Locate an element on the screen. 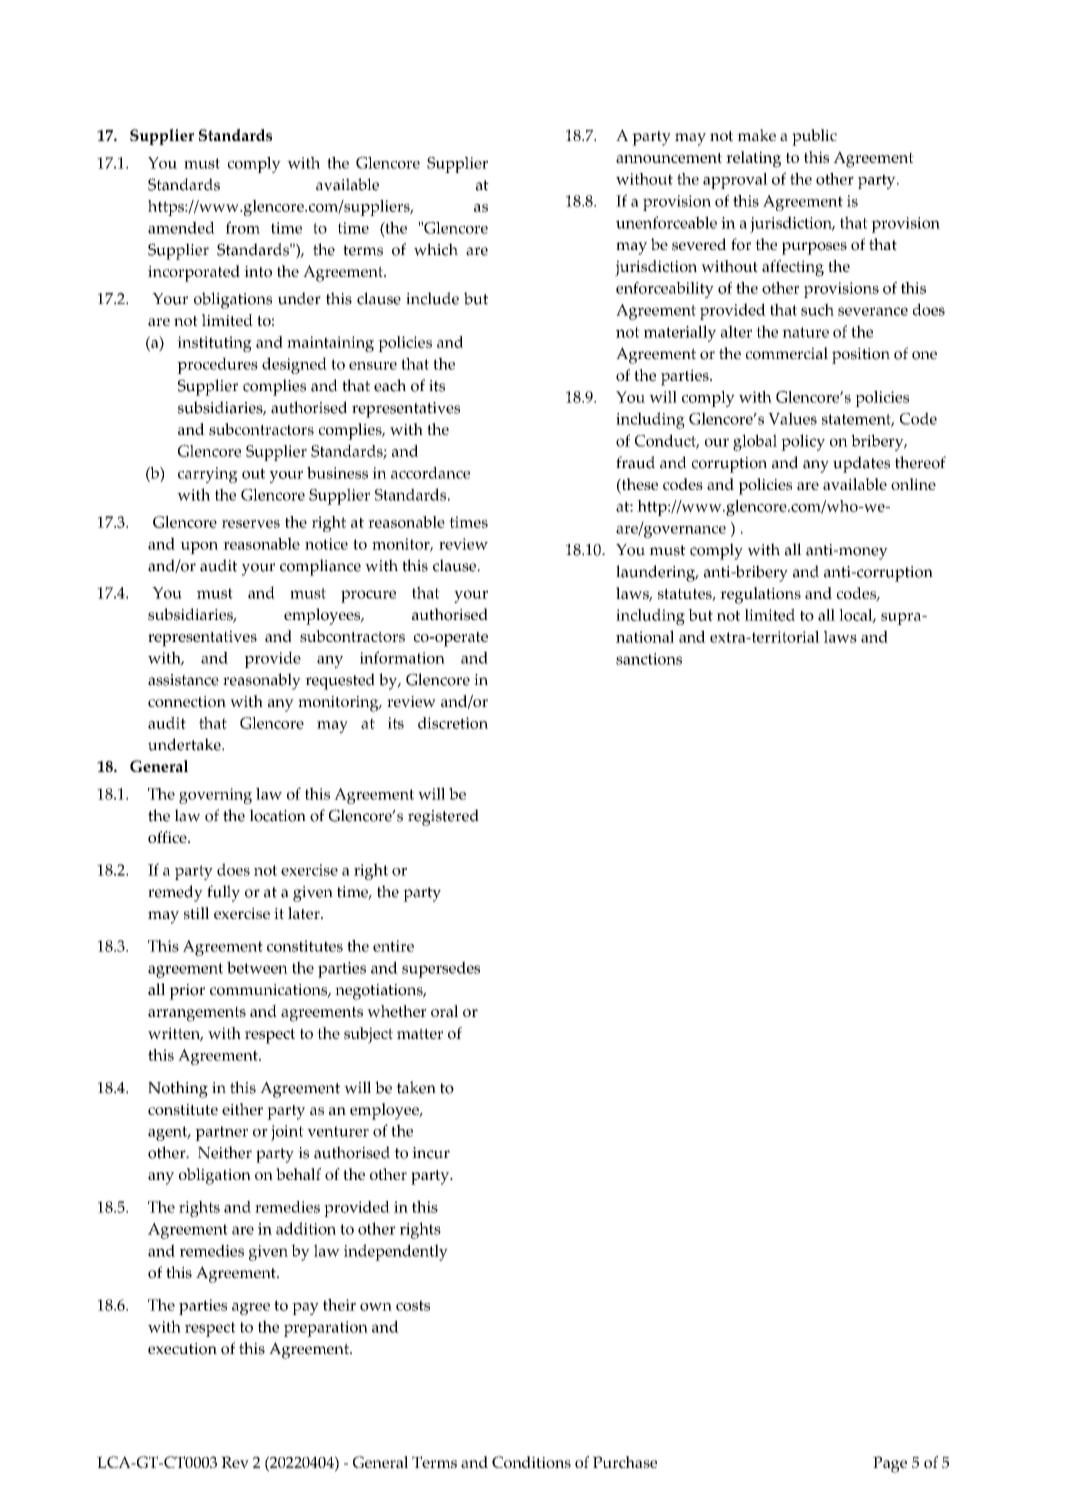  from is located at coordinates (243, 227).
